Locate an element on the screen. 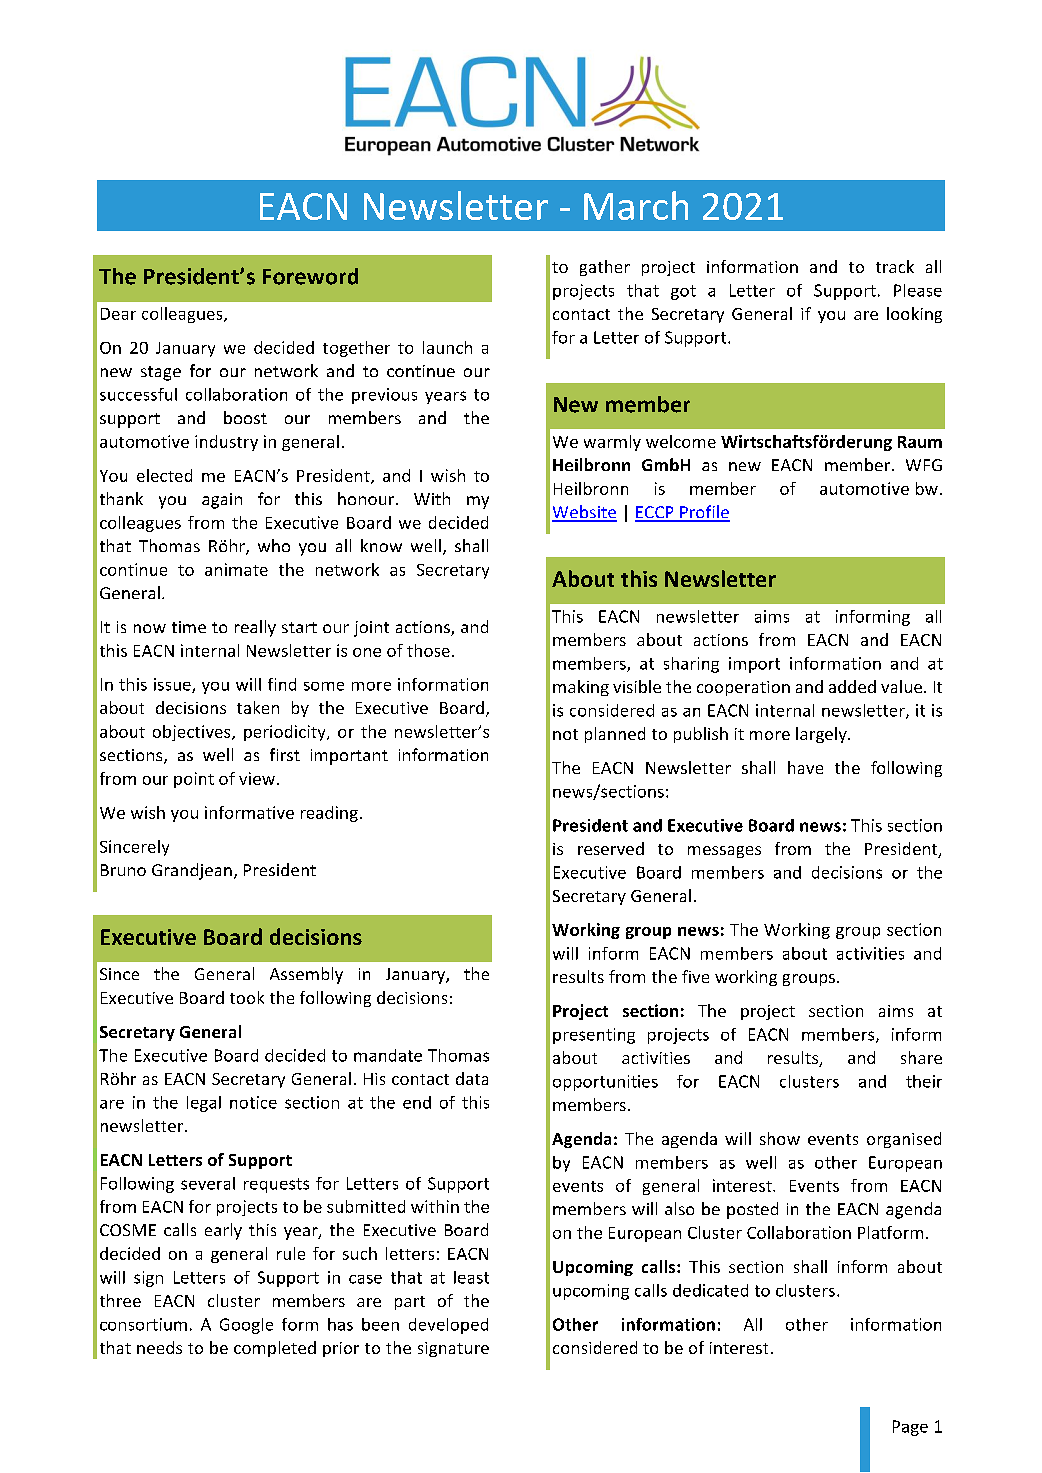 Image resolution: width=1042 pixels, height=1473 pixels. needs is located at coordinates (159, 1347).
